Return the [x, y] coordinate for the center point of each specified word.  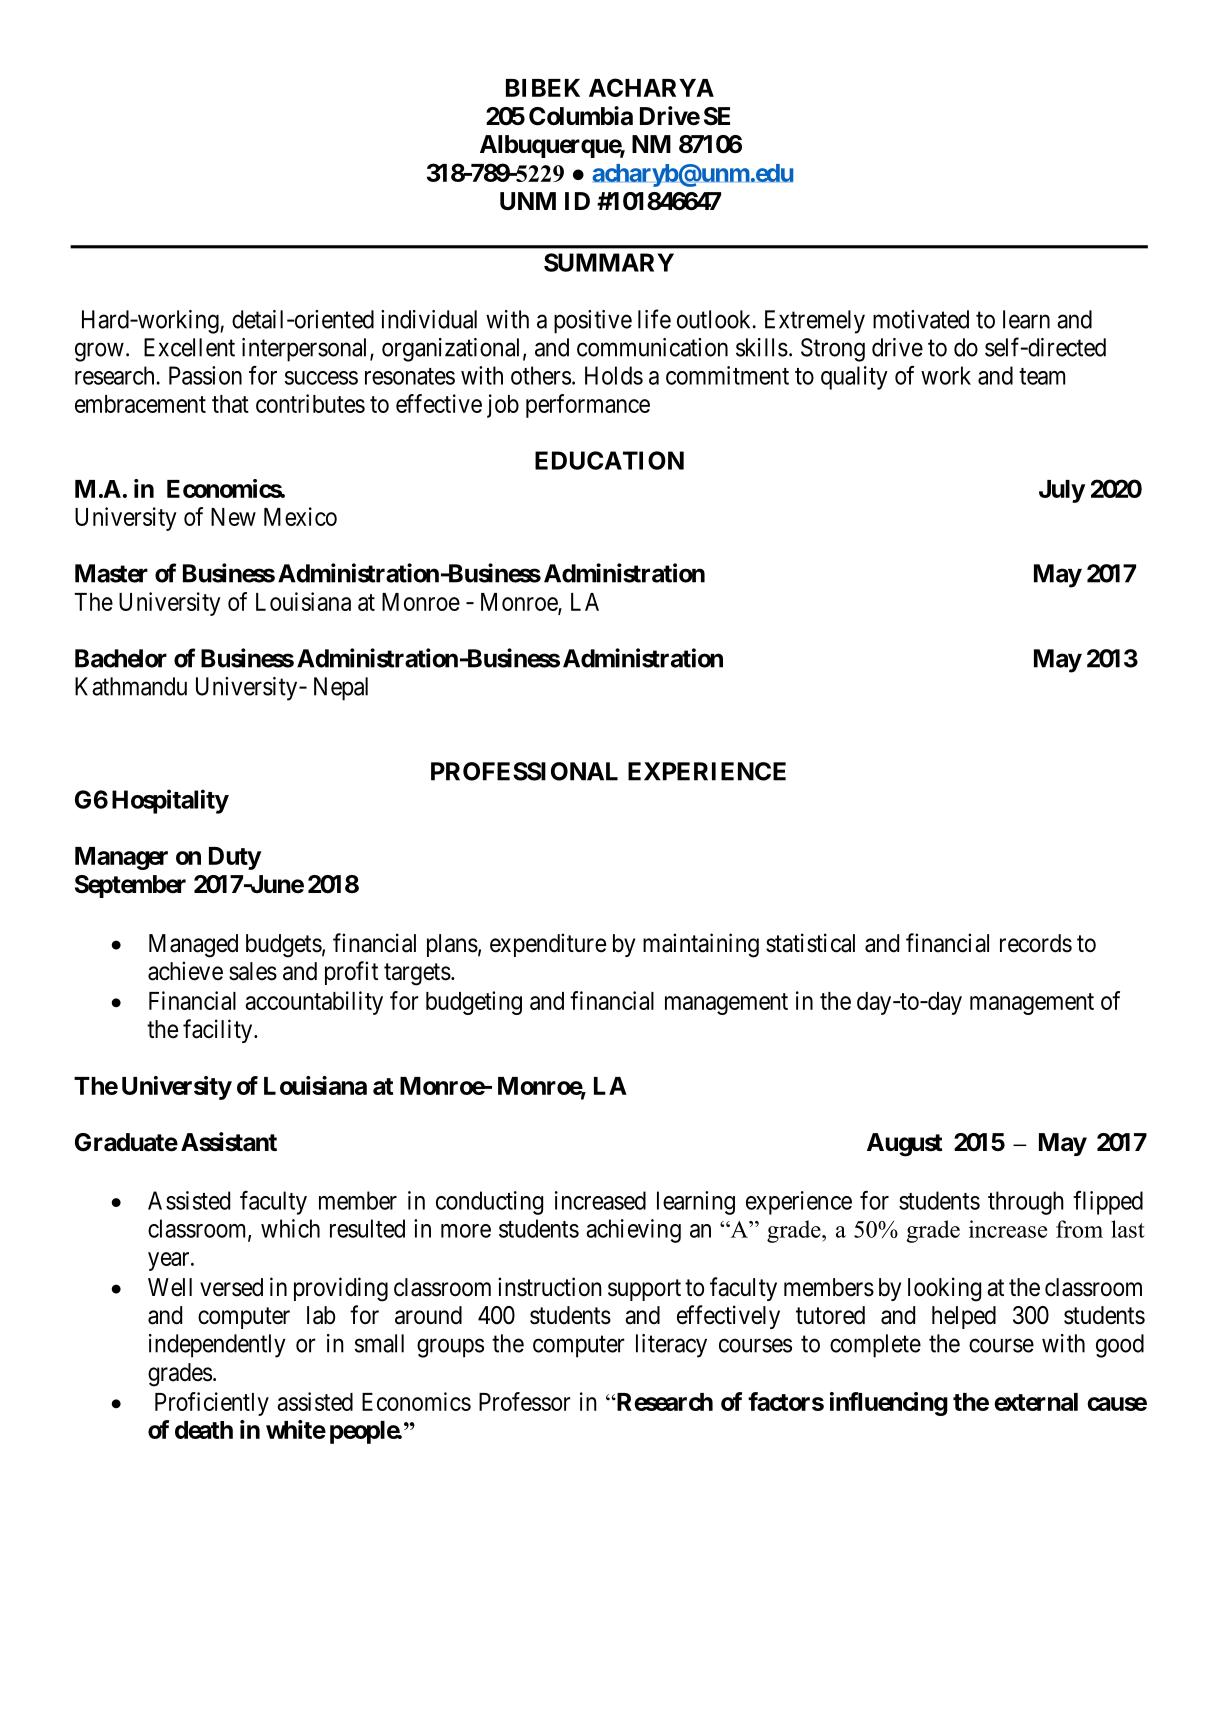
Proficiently [212, 1404]
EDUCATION [609, 460]
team [1042, 376]
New [233, 517]
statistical [810, 943]
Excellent [189, 347]
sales [253, 971]
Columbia [581, 116]
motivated [921, 319]
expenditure [548, 945]
